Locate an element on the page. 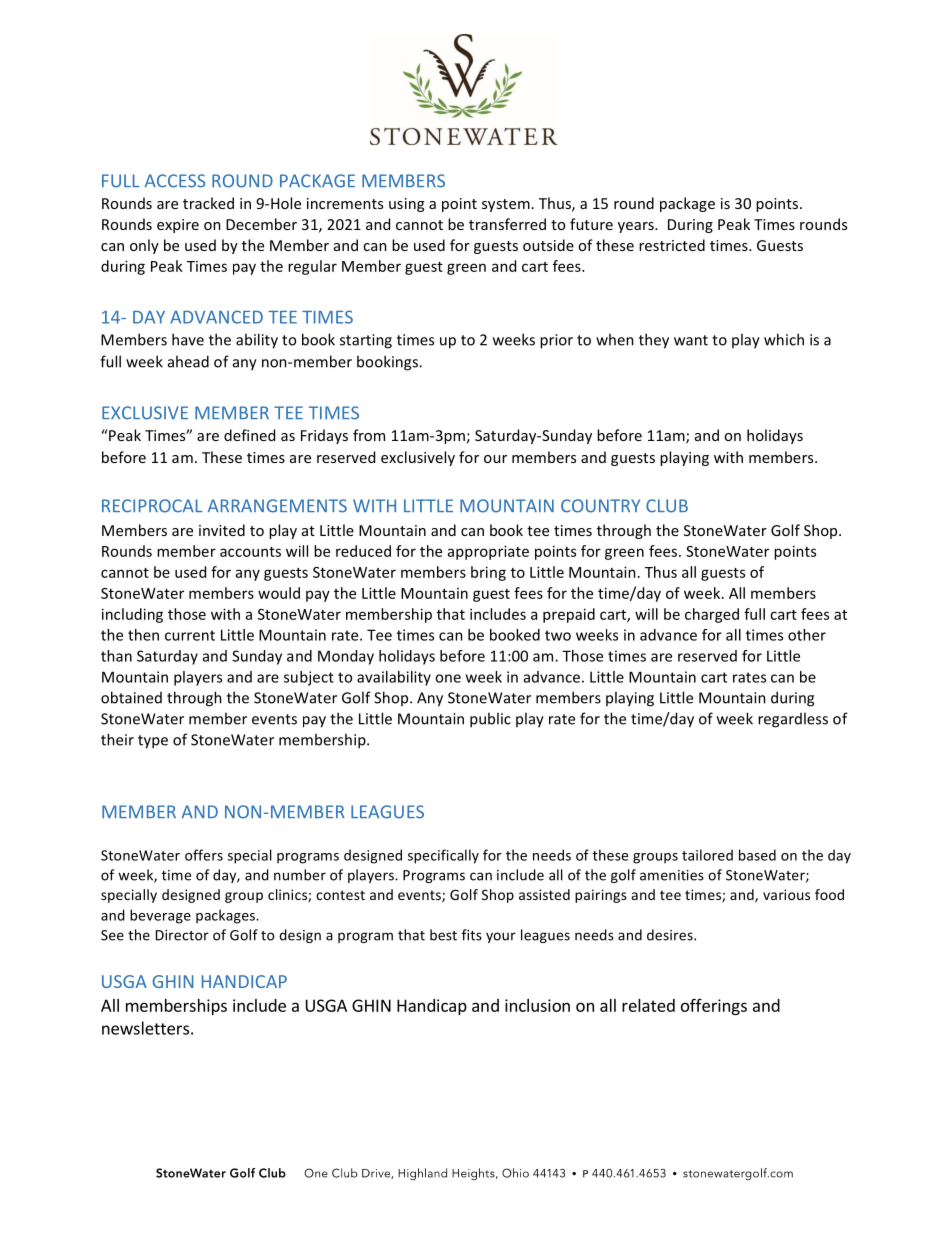 The image size is (952, 1233). charged is located at coordinates (712, 615).
